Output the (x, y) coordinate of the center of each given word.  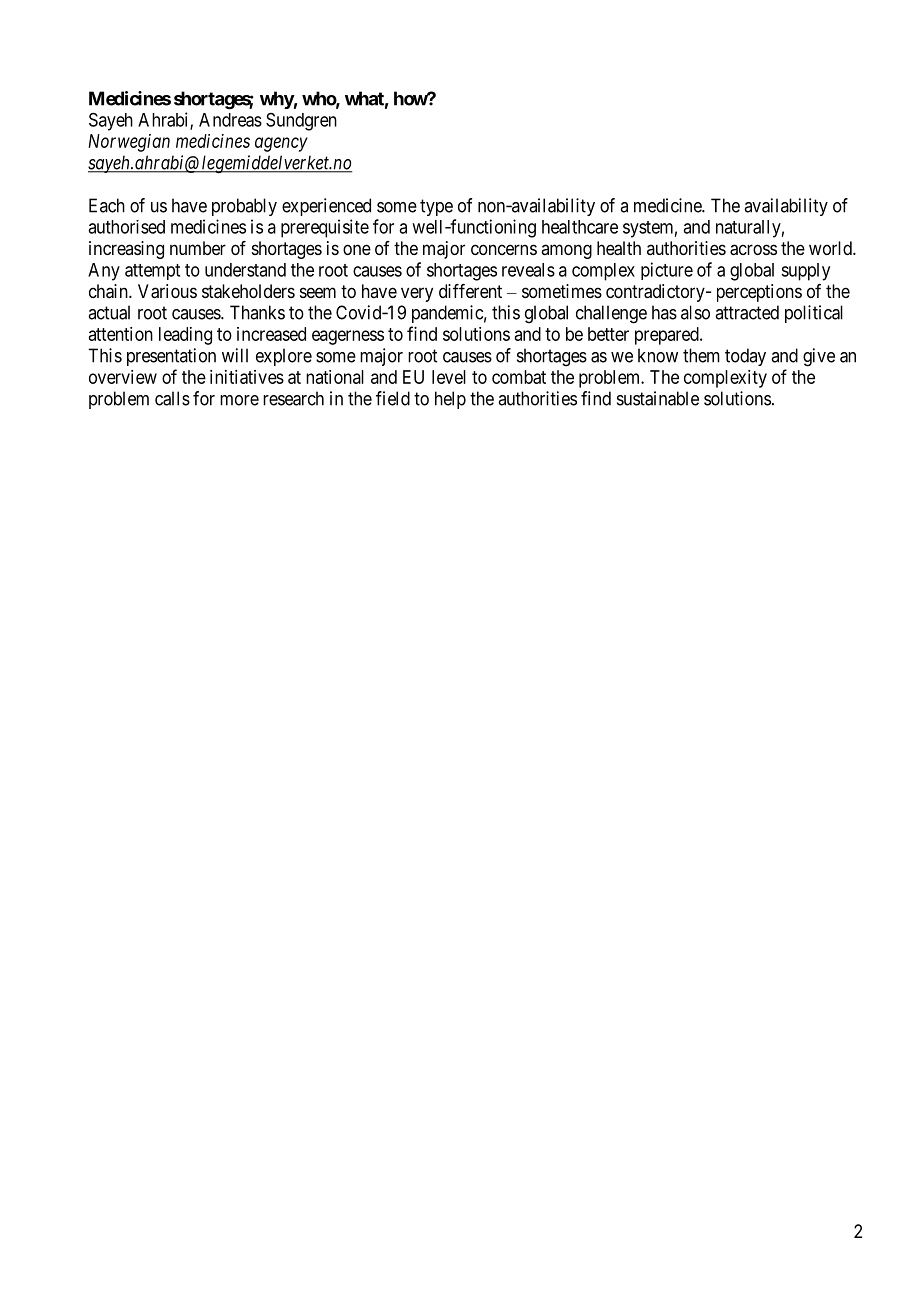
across (753, 250)
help (450, 400)
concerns (504, 249)
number (198, 248)
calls (172, 398)
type (436, 207)
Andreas (230, 120)
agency (281, 144)
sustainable (658, 398)
